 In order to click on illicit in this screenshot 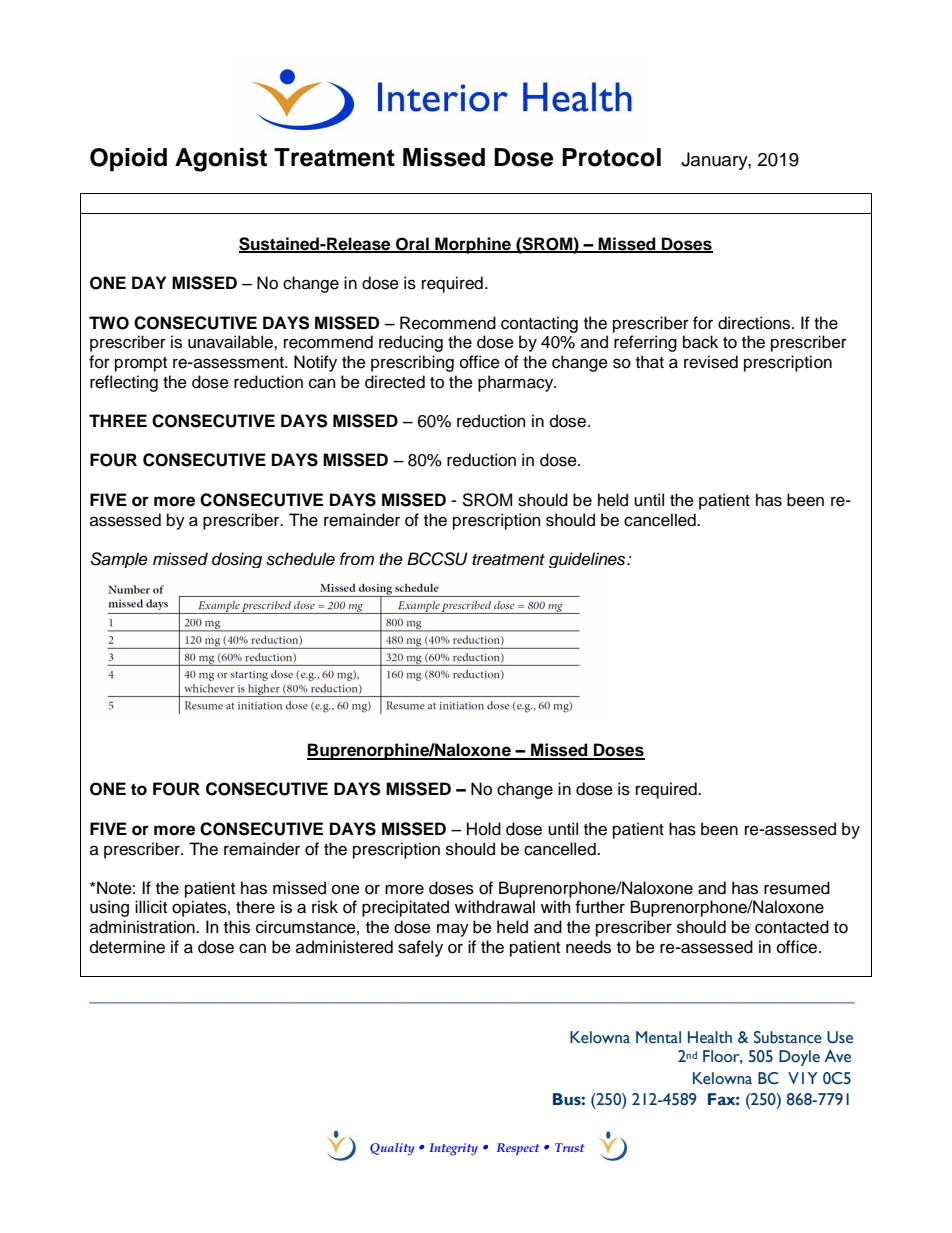, I will do `click(151, 907)`.
